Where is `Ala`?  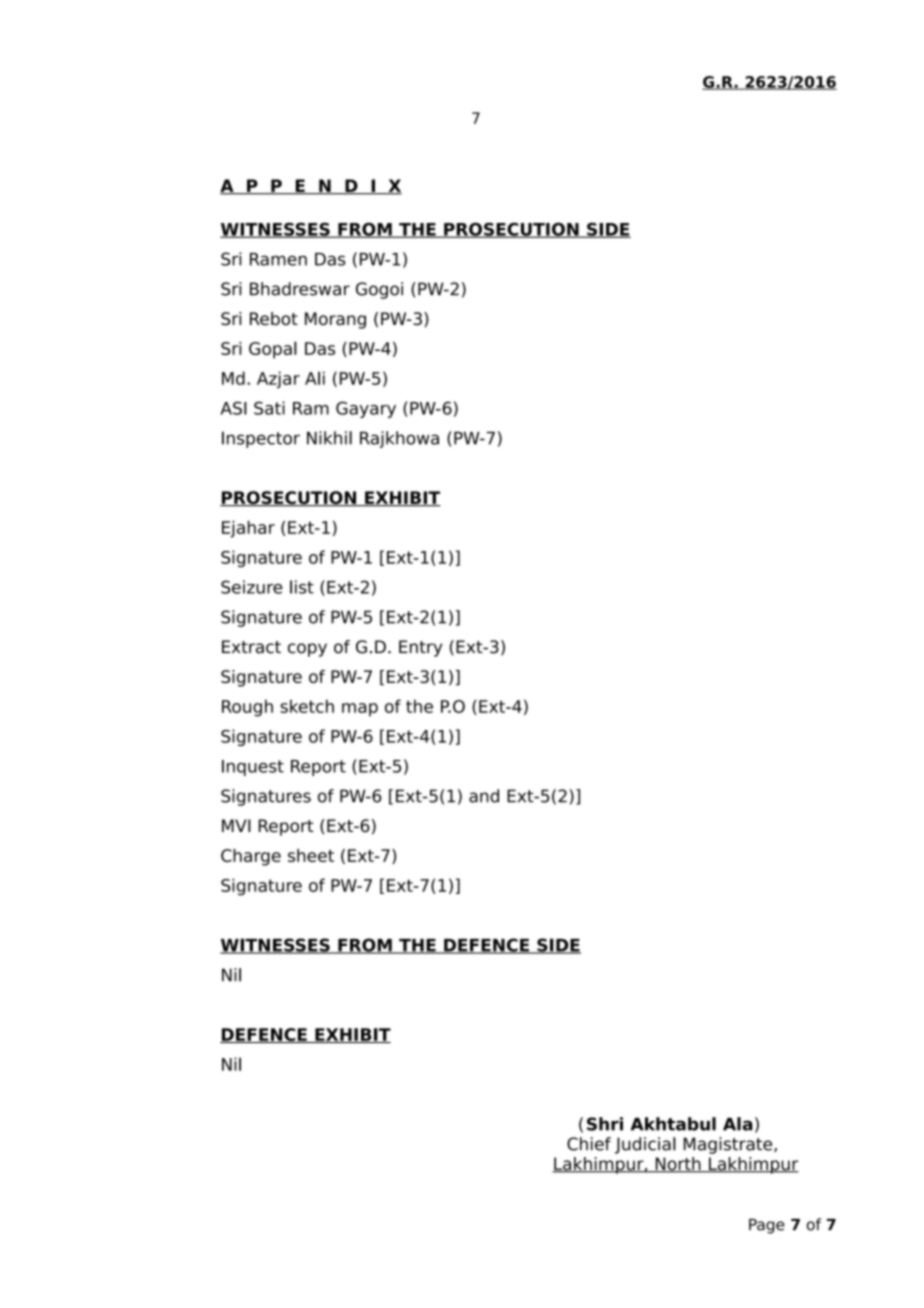 Ala is located at coordinates (738, 1124).
